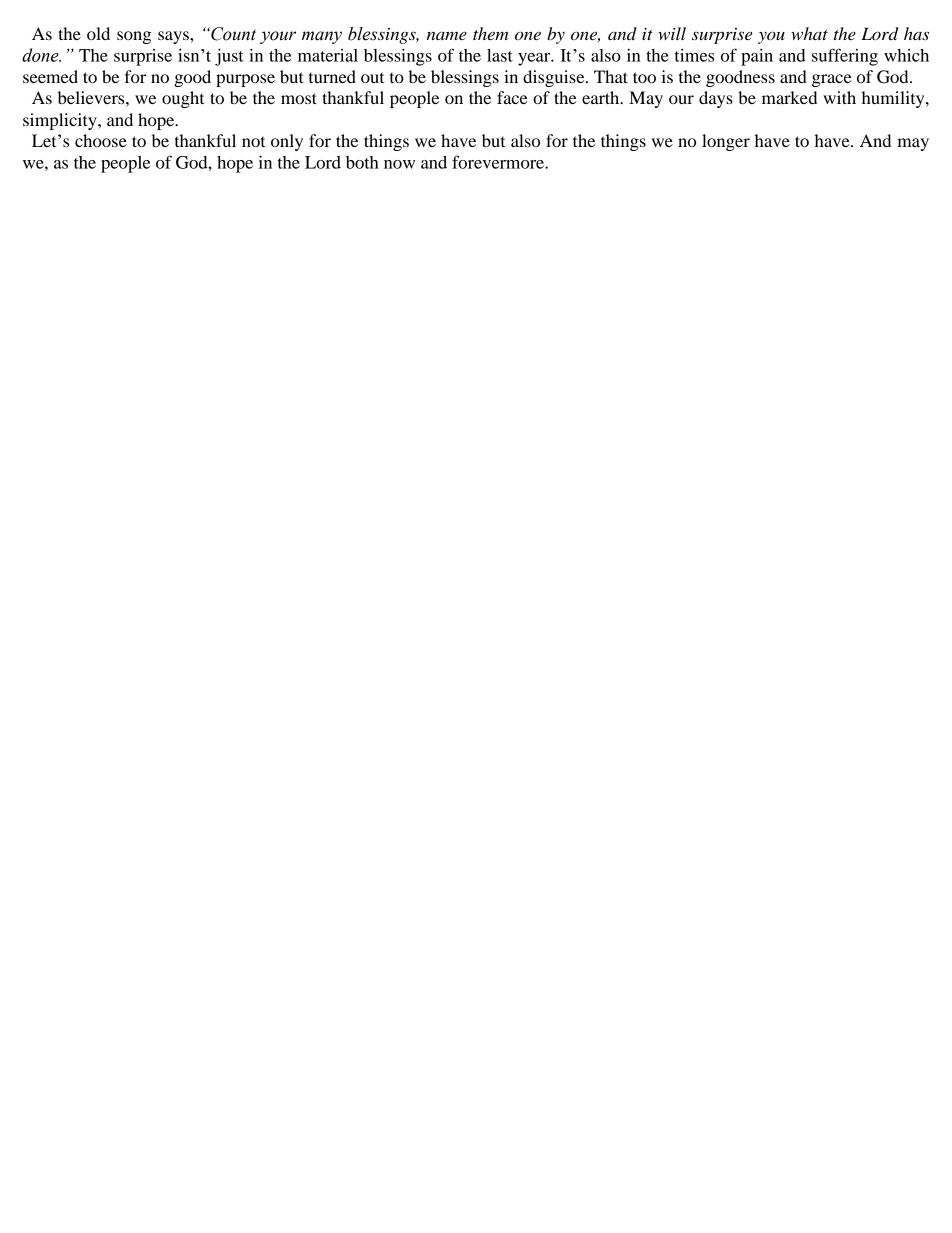  Describe the element at coordinates (832, 80) in the screenshot. I see `grace` at that location.
